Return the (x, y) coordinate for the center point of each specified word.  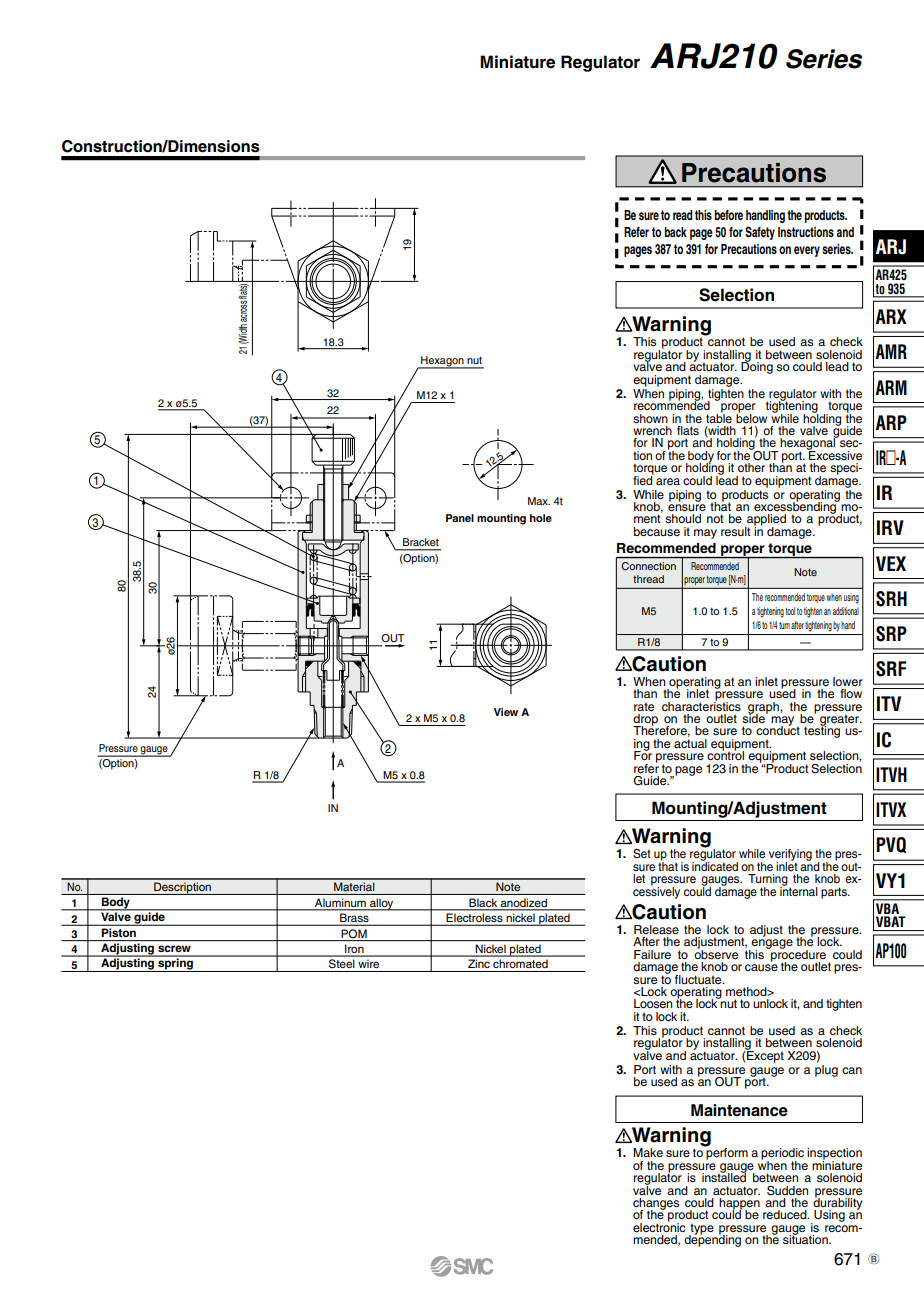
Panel (460, 518)
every (807, 251)
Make (648, 1152)
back (676, 232)
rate (644, 706)
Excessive (834, 454)
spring (175, 964)
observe (716, 953)
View (506, 712)
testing (822, 731)
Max (539, 501)
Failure (652, 954)
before (729, 215)
